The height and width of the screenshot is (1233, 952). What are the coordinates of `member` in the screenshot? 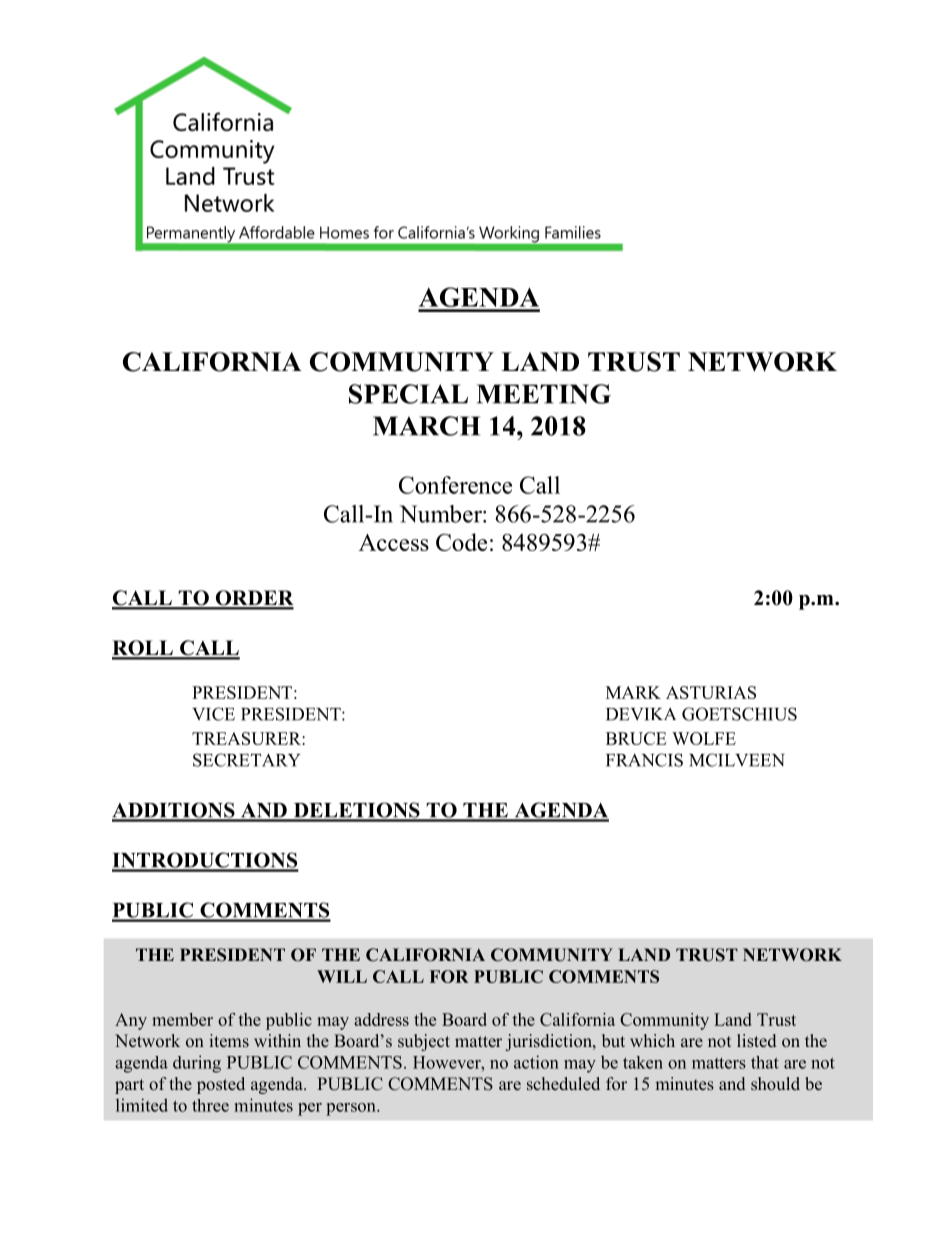 It's located at (182, 1019).
